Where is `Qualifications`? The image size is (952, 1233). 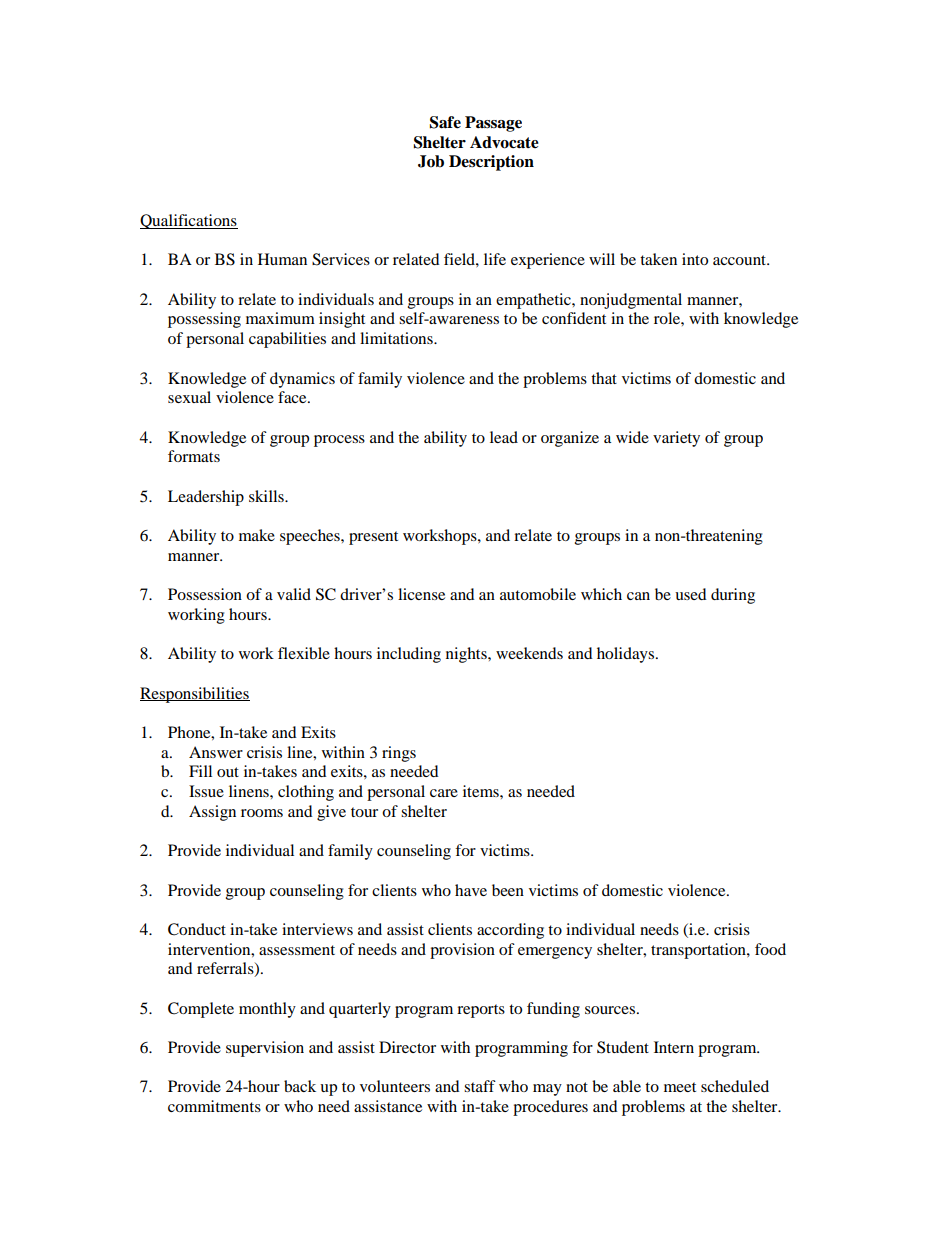 Qualifications is located at coordinates (189, 221).
